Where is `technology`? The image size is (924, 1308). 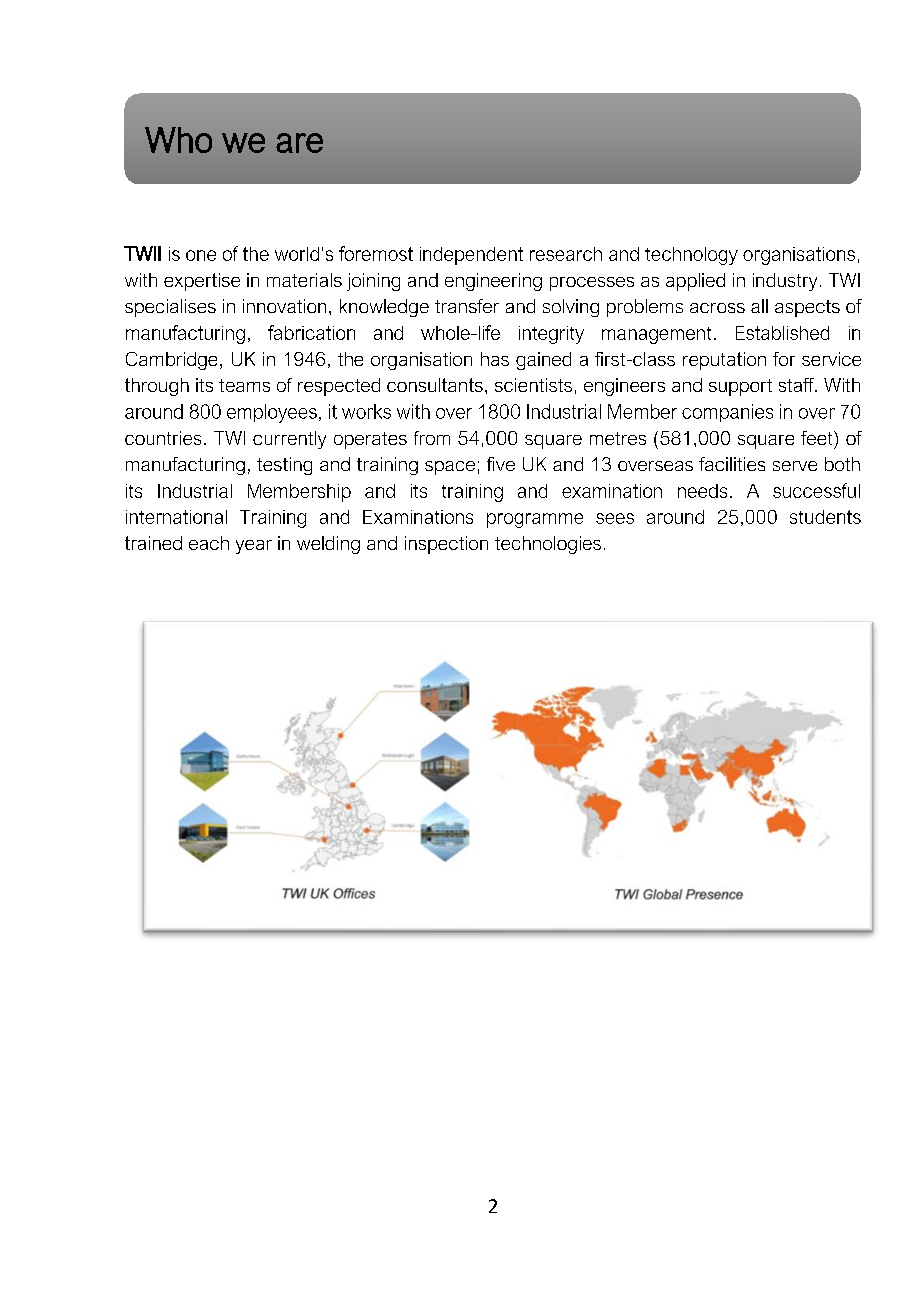 technology is located at coordinates (691, 256).
